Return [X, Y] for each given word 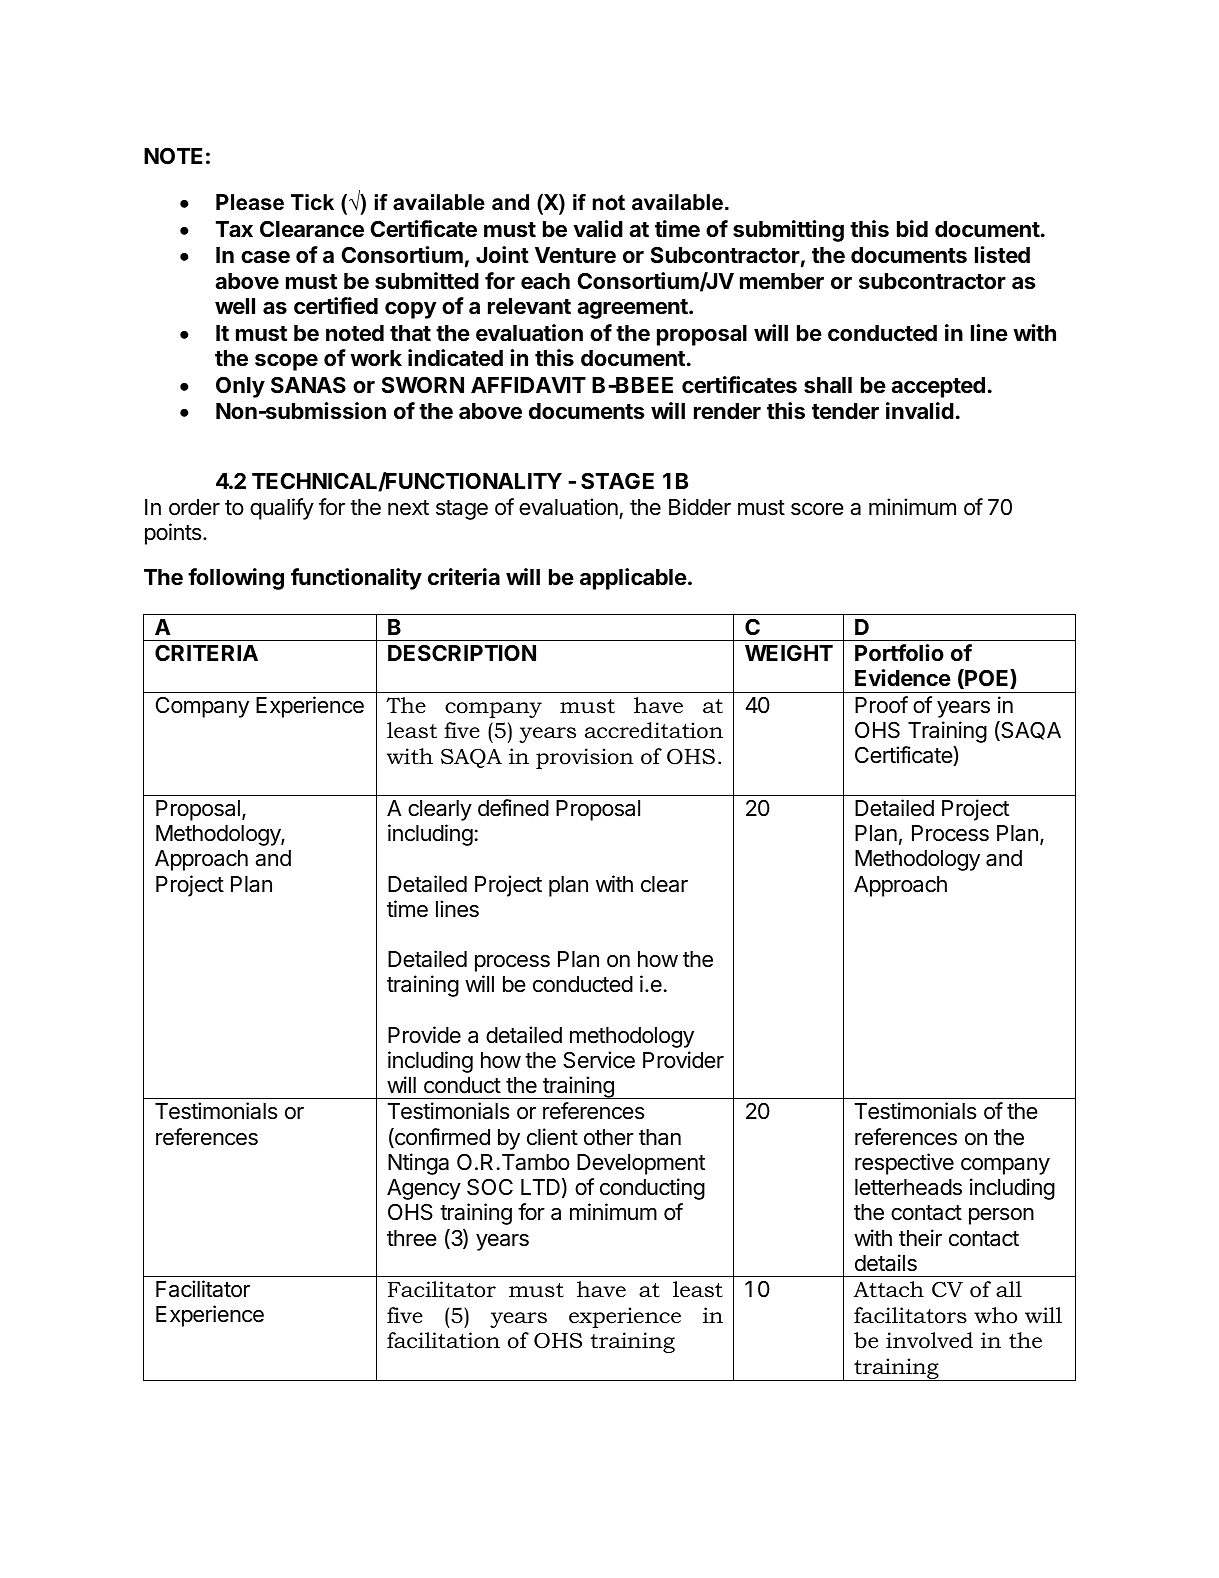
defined [513, 808]
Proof [881, 705]
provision [585, 758]
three [412, 1238]
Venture [575, 255]
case [265, 257]
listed [1002, 255]
